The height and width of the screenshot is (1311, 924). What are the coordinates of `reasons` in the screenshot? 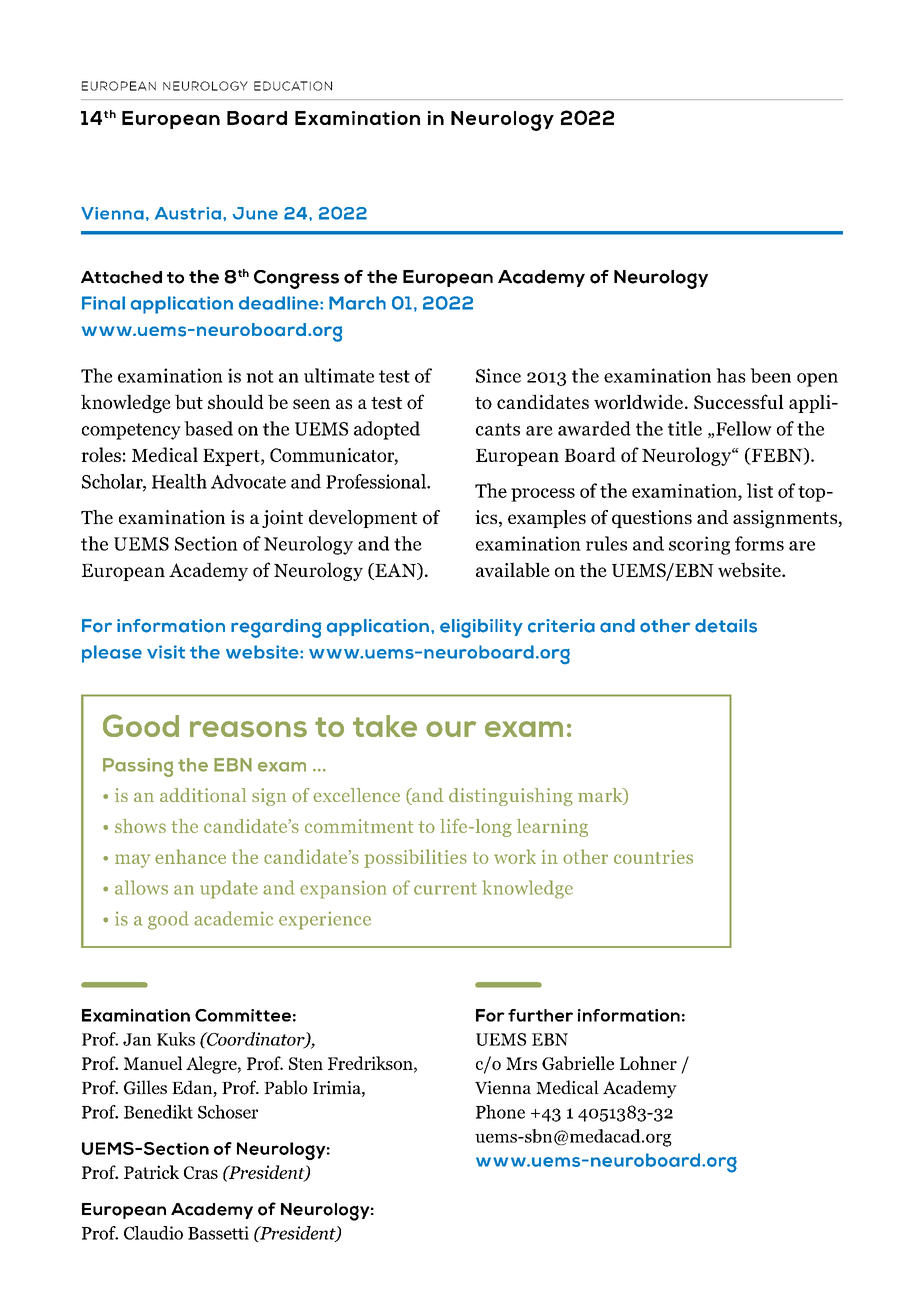 It's located at (248, 729).
